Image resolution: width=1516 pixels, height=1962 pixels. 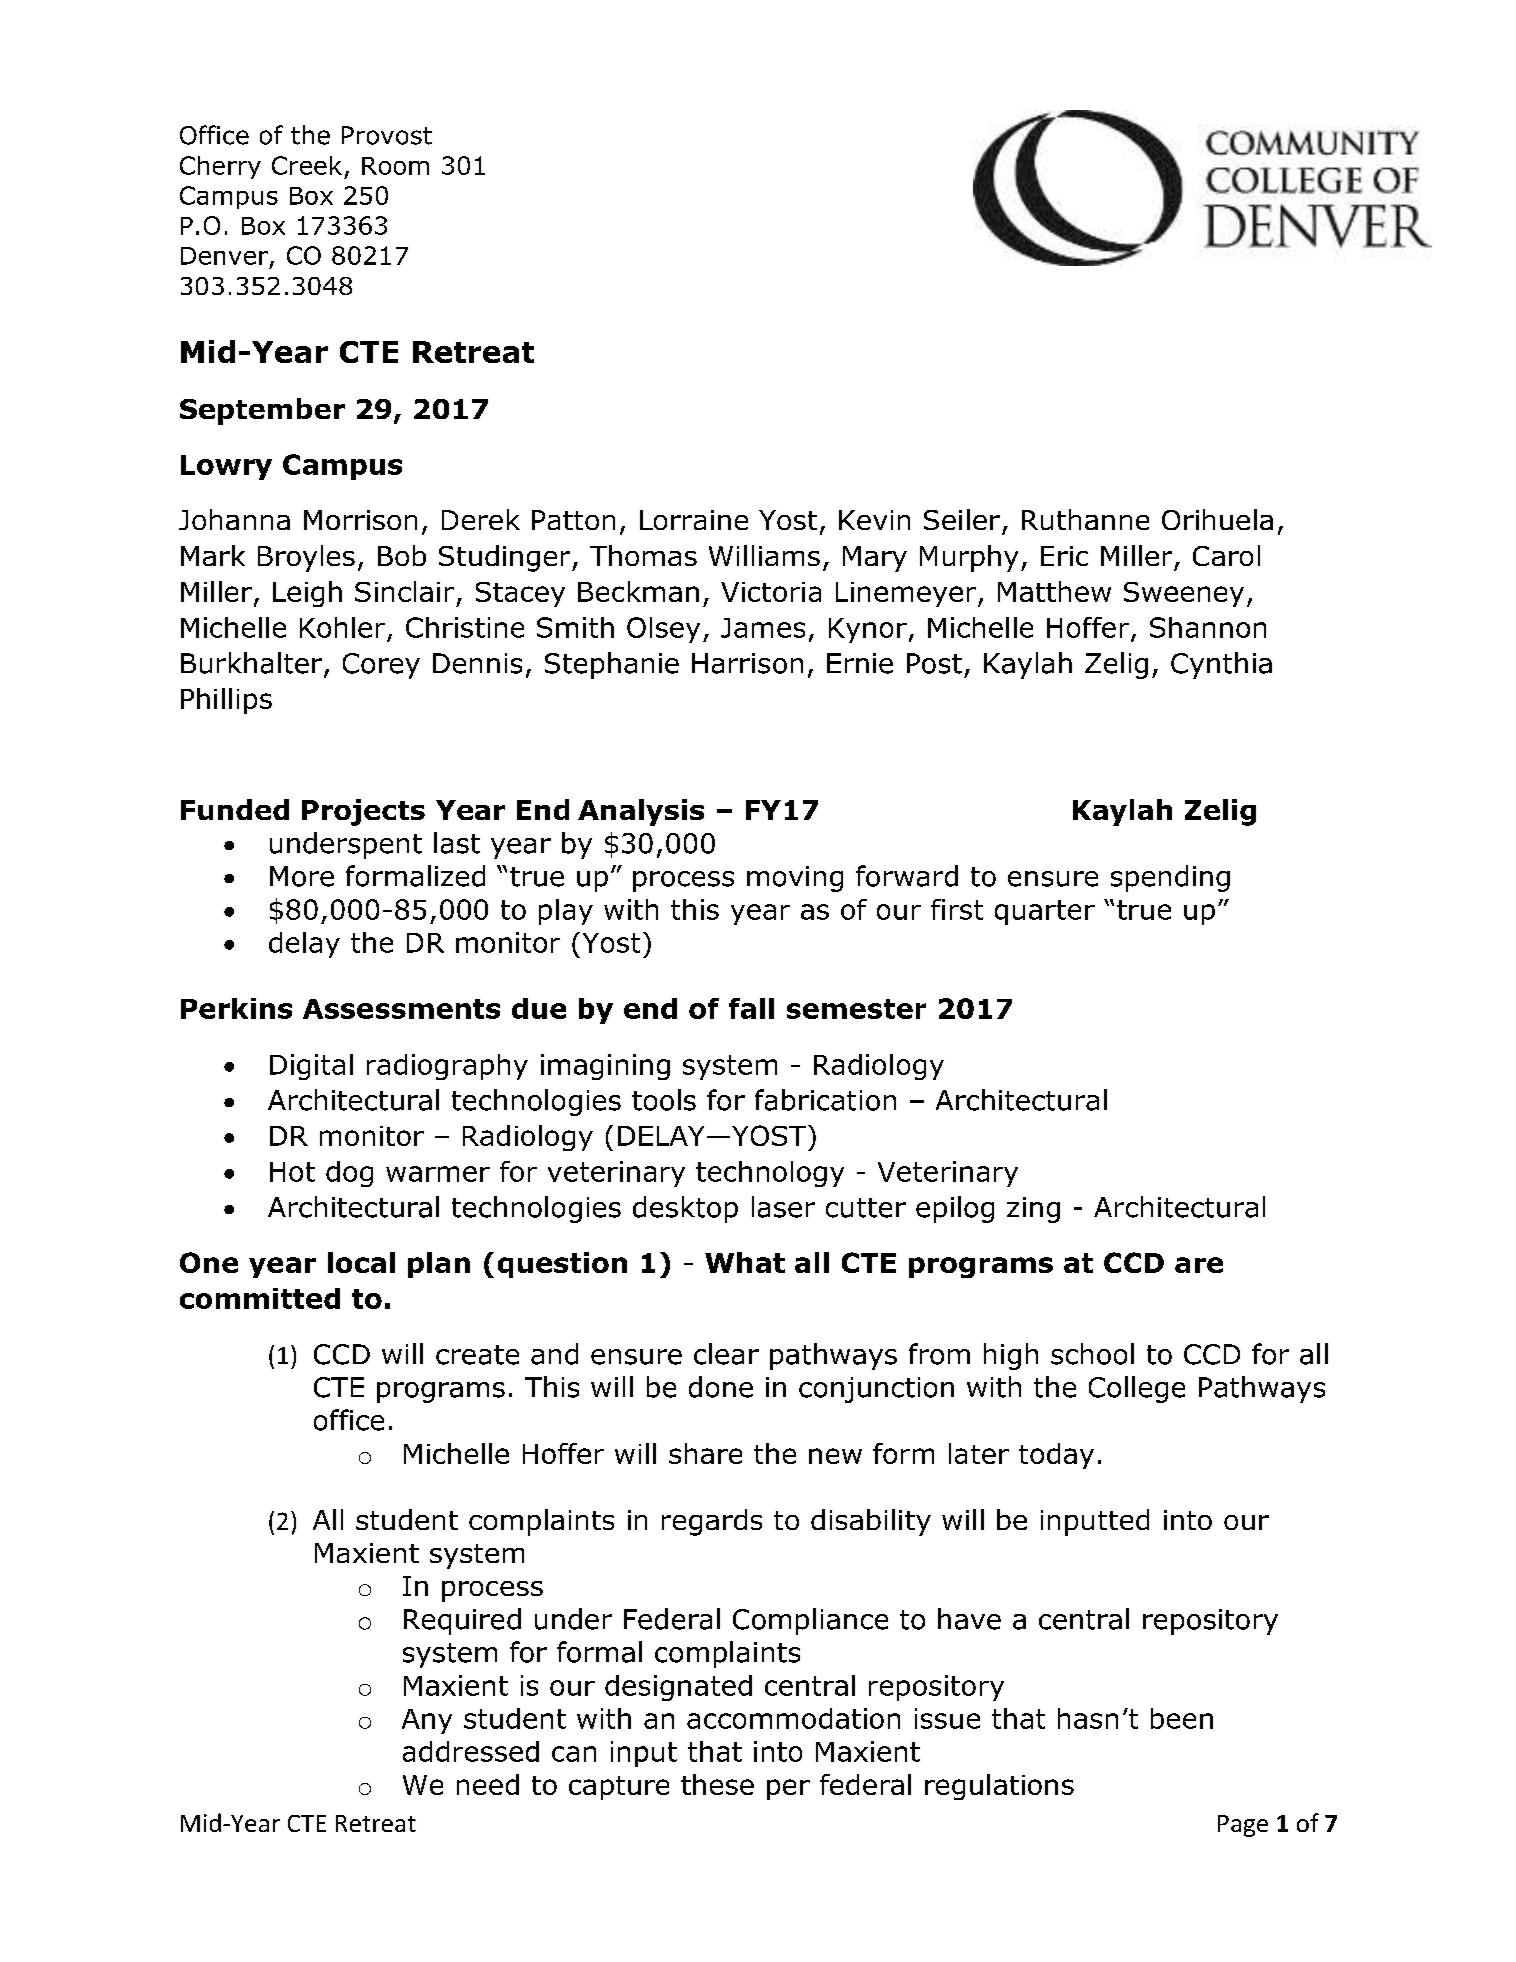 What do you see at coordinates (745, 1262) in the image?
I see `What` at bounding box center [745, 1262].
